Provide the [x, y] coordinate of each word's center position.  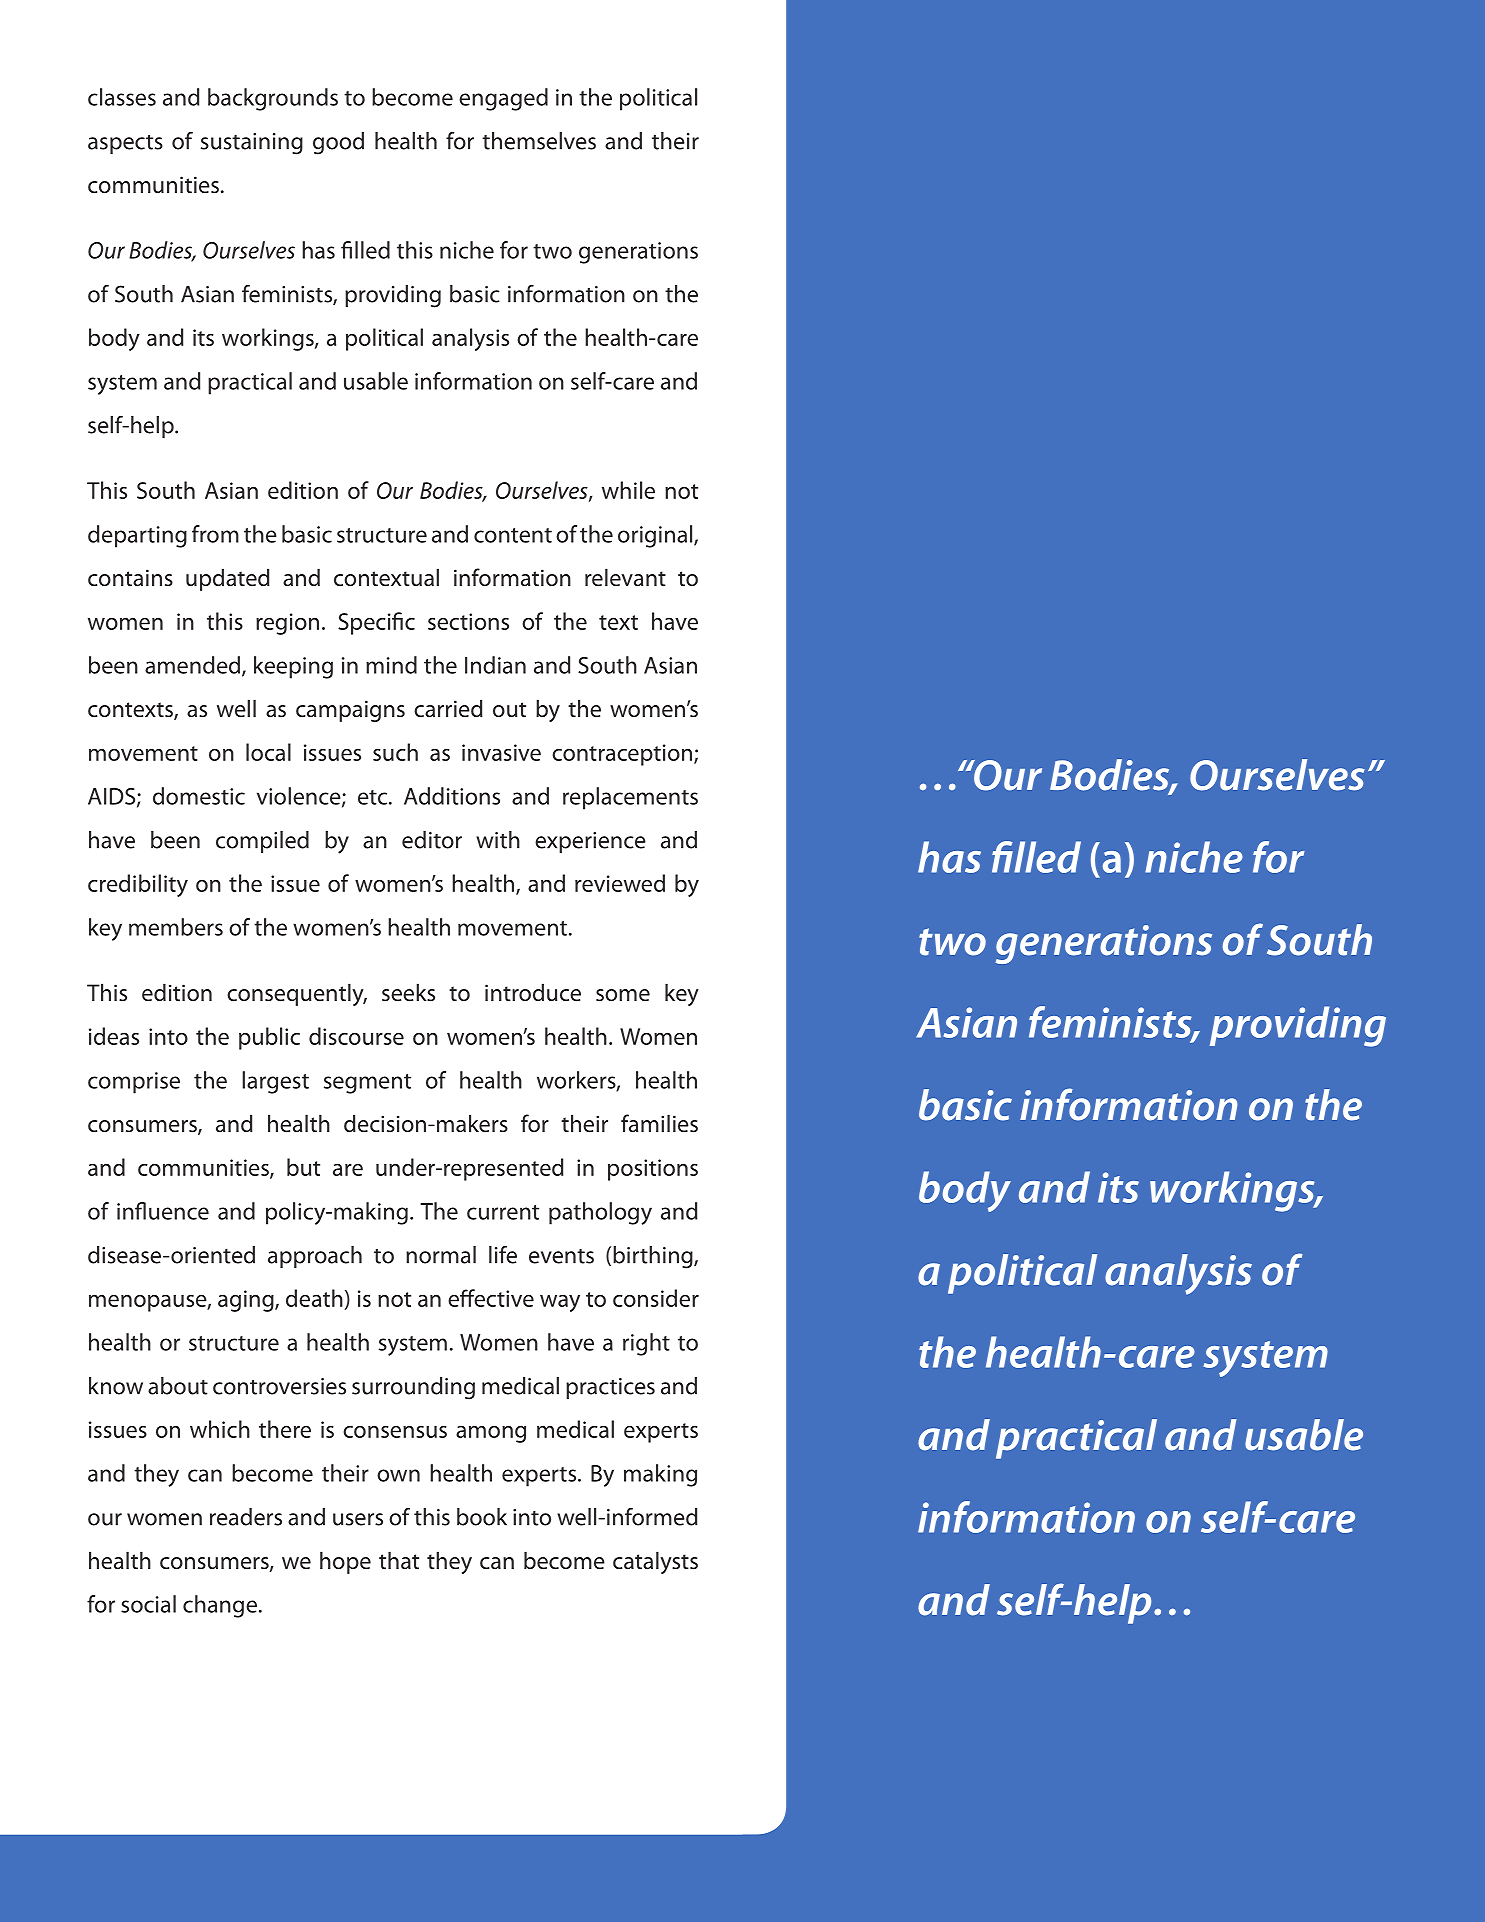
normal [441, 1255]
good [338, 143]
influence [163, 1211]
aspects [125, 144]
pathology [600, 1213]
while [628, 490]
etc [374, 797]
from [215, 534]
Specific [376, 623]
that [399, 1560]
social [148, 1604]
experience [590, 842]
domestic [199, 796]
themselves [539, 141]
